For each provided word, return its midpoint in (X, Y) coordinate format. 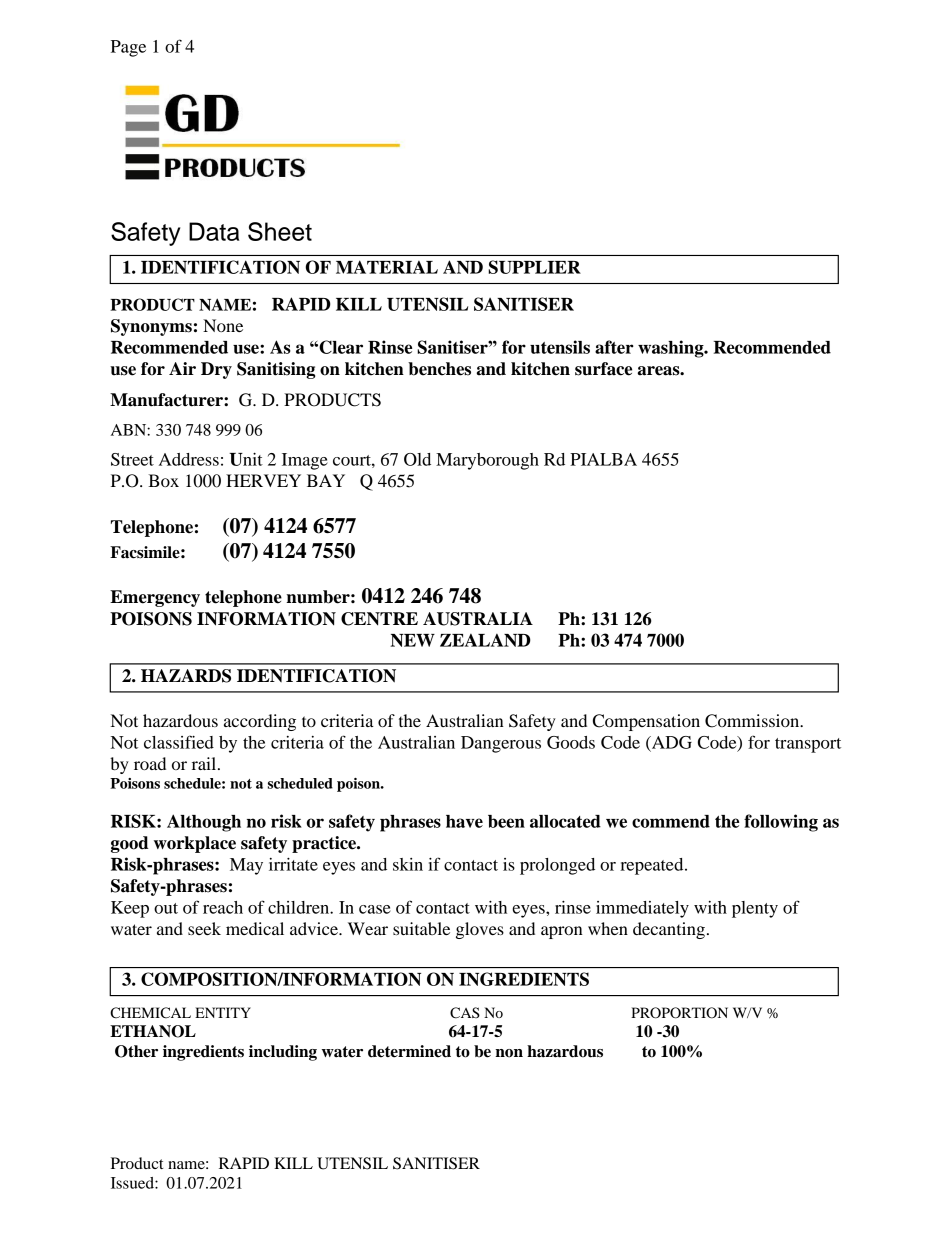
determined (409, 1051)
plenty (755, 909)
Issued (133, 1183)
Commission (753, 721)
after (614, 347)
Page (128, 48)
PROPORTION (679, 1013)
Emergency (155, 598)
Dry (216, 370)
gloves (480, 930)
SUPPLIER (534, 267)
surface (603, 369)
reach (223, 907)
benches (439, 369)
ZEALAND (485, 640)
